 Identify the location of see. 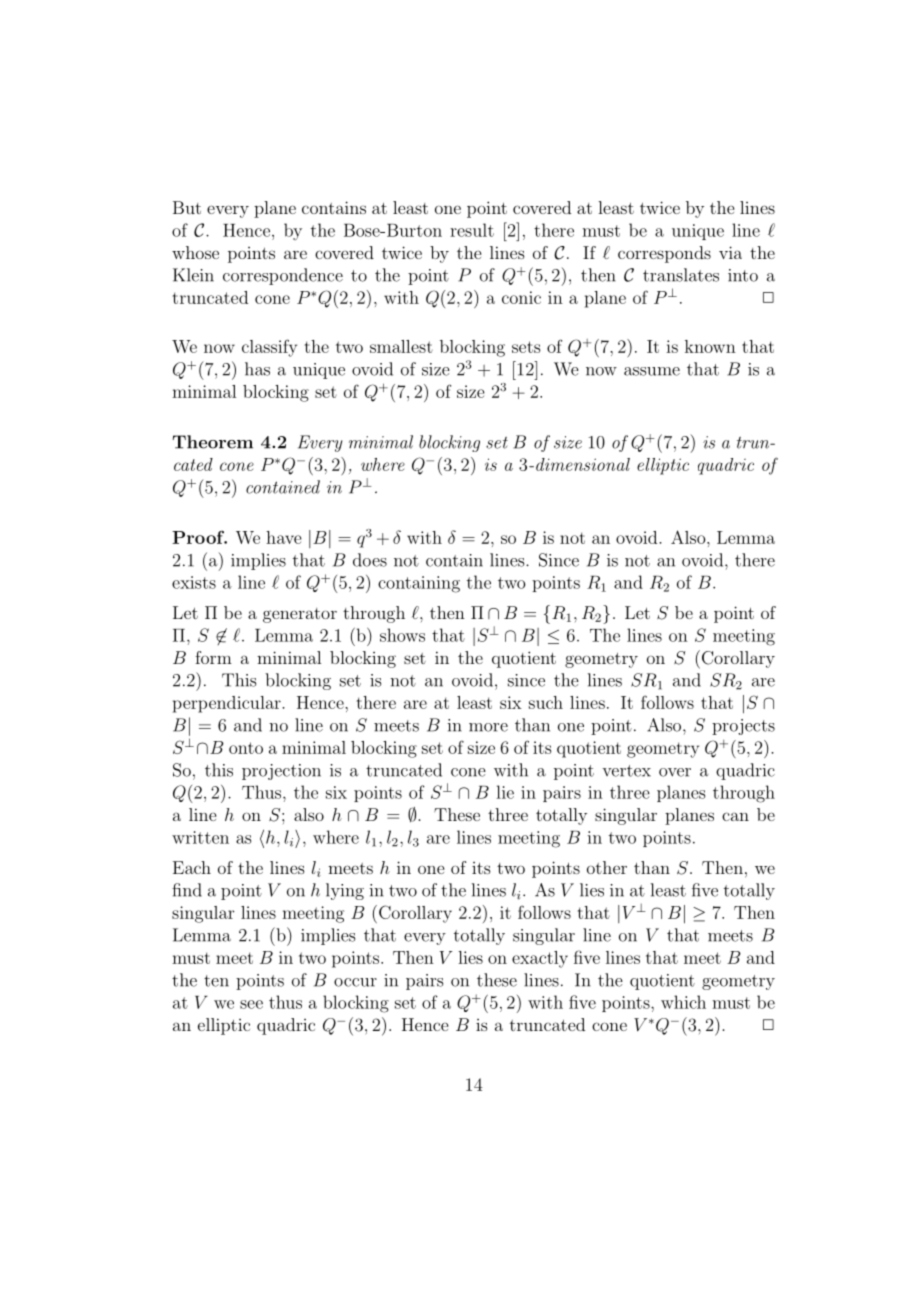
(251, 1004).
